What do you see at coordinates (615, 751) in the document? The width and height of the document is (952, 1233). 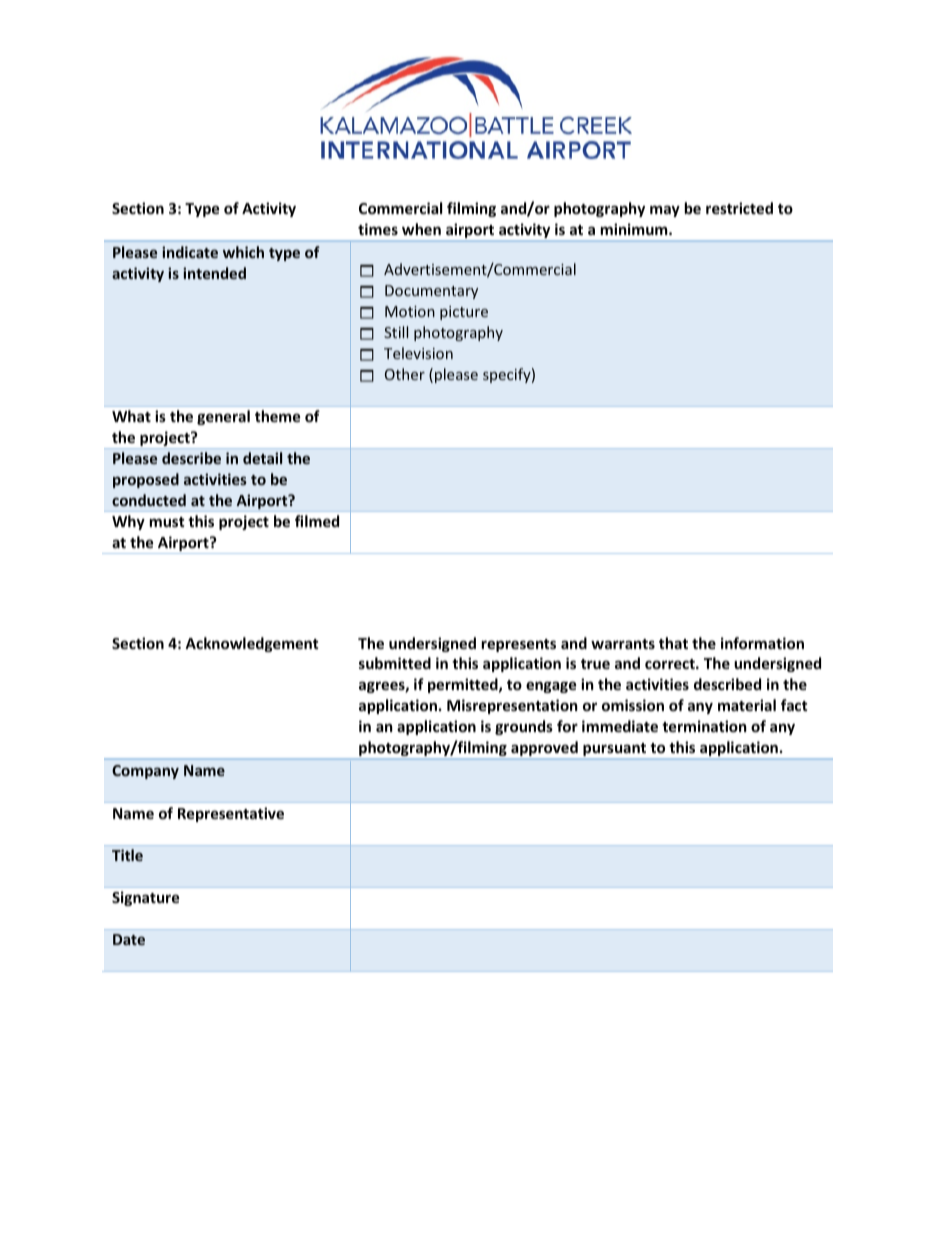 I see `pursuant` at bounding box center [615, 751].
